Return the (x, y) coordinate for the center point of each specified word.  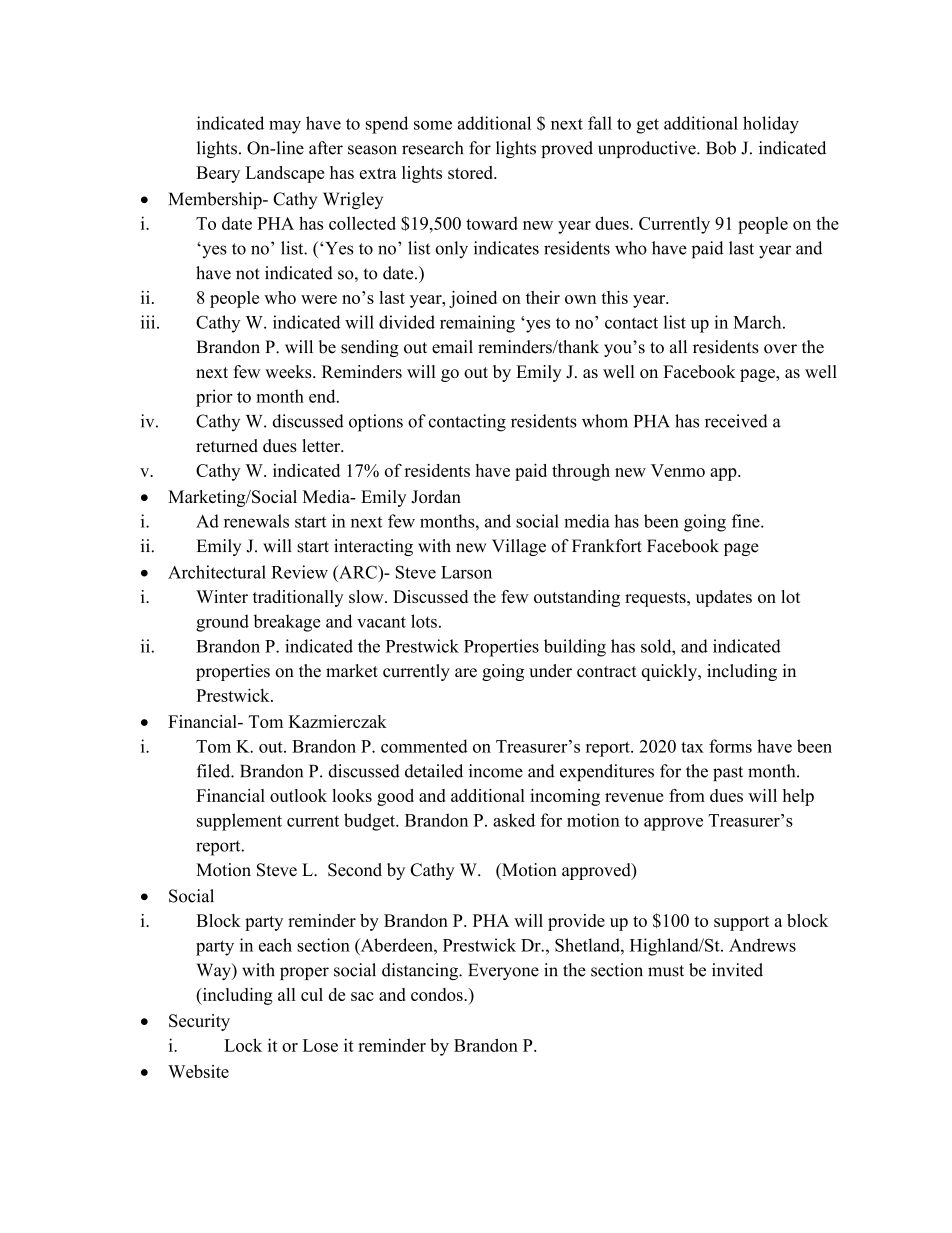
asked (514, 820)
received (736, 421)
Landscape (284, 174)
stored (471, 172)
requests (656, 599)
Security (199, 1022)
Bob (721, 148)
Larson (466, 572)
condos (438, 994)
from (687, 795)
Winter (222, 596)
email (452, 347)
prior (214, 398)
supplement (239, 822)
